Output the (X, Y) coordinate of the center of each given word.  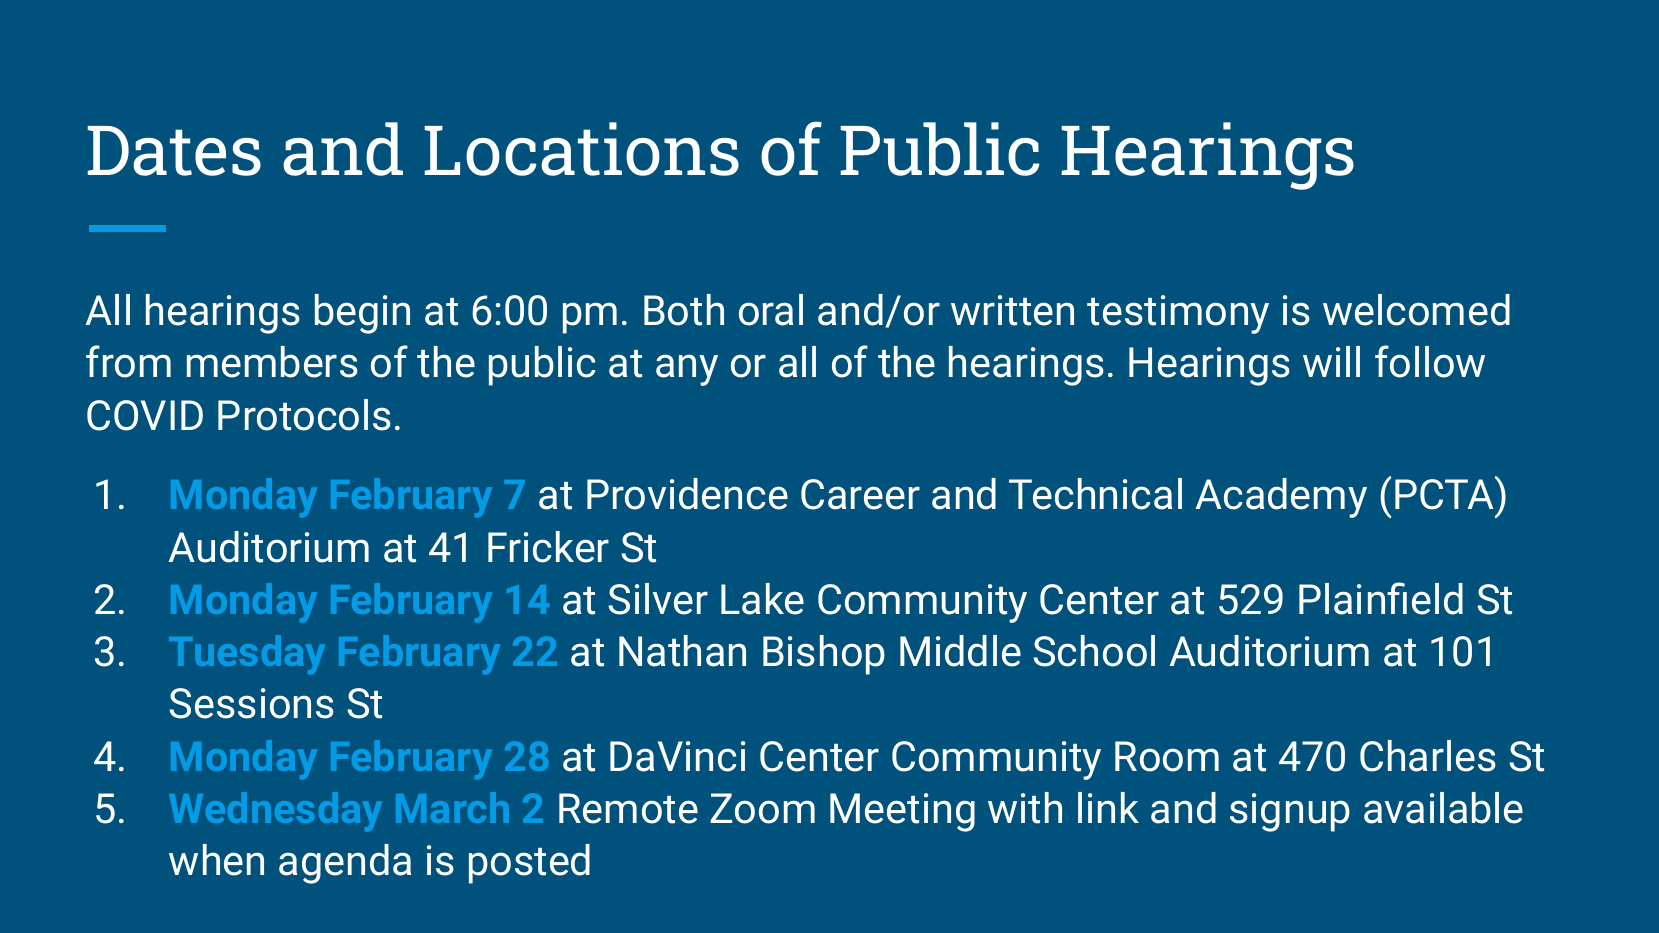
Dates (174, 151)
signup (1290, 812)
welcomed (1416, 310)
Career (860, 494)
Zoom (762, 808)
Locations (581, 149)
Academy (1281, 498)
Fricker (548, 547)
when (216, 860)
